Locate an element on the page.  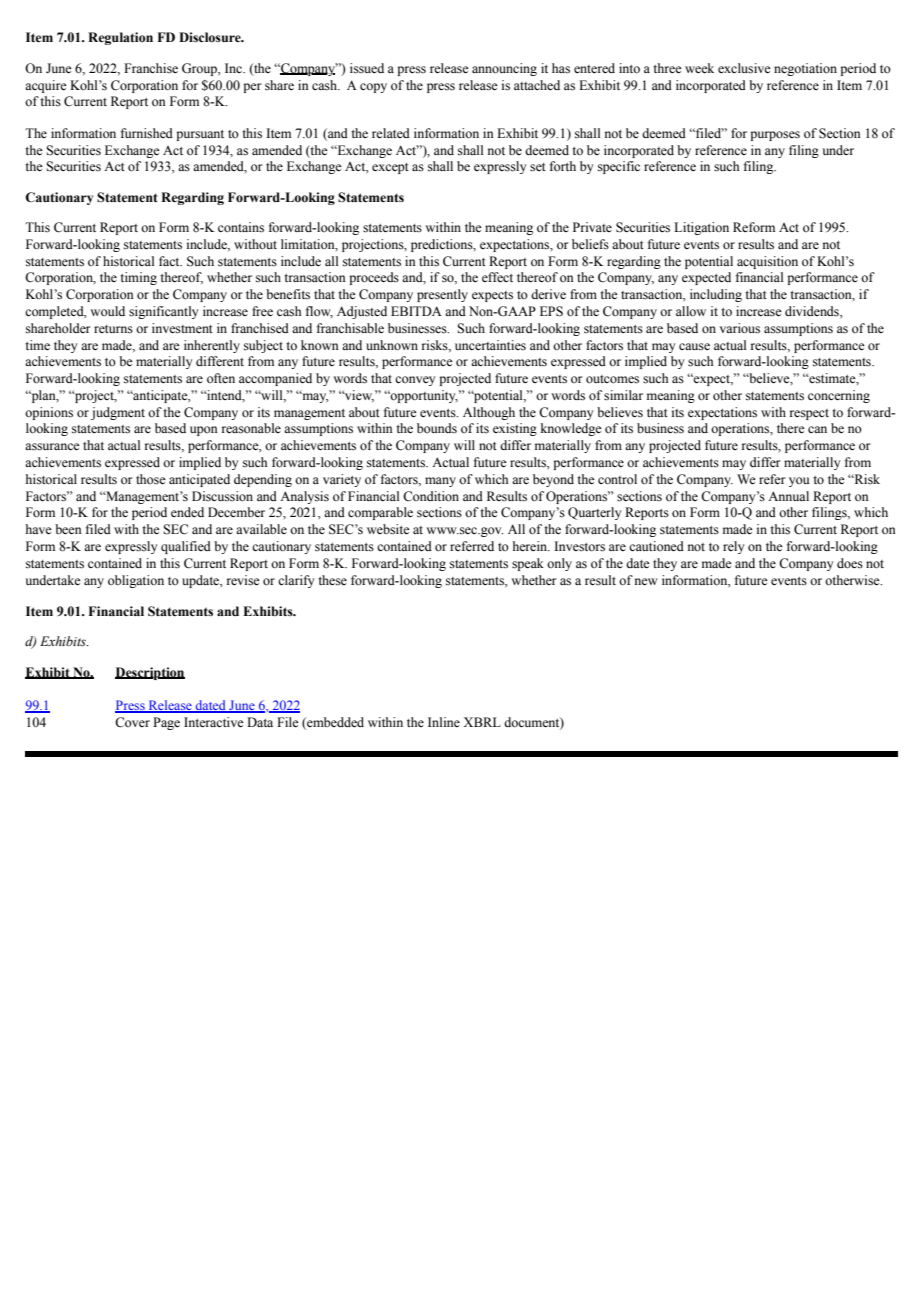
various is located at coordinates (740, 328).
